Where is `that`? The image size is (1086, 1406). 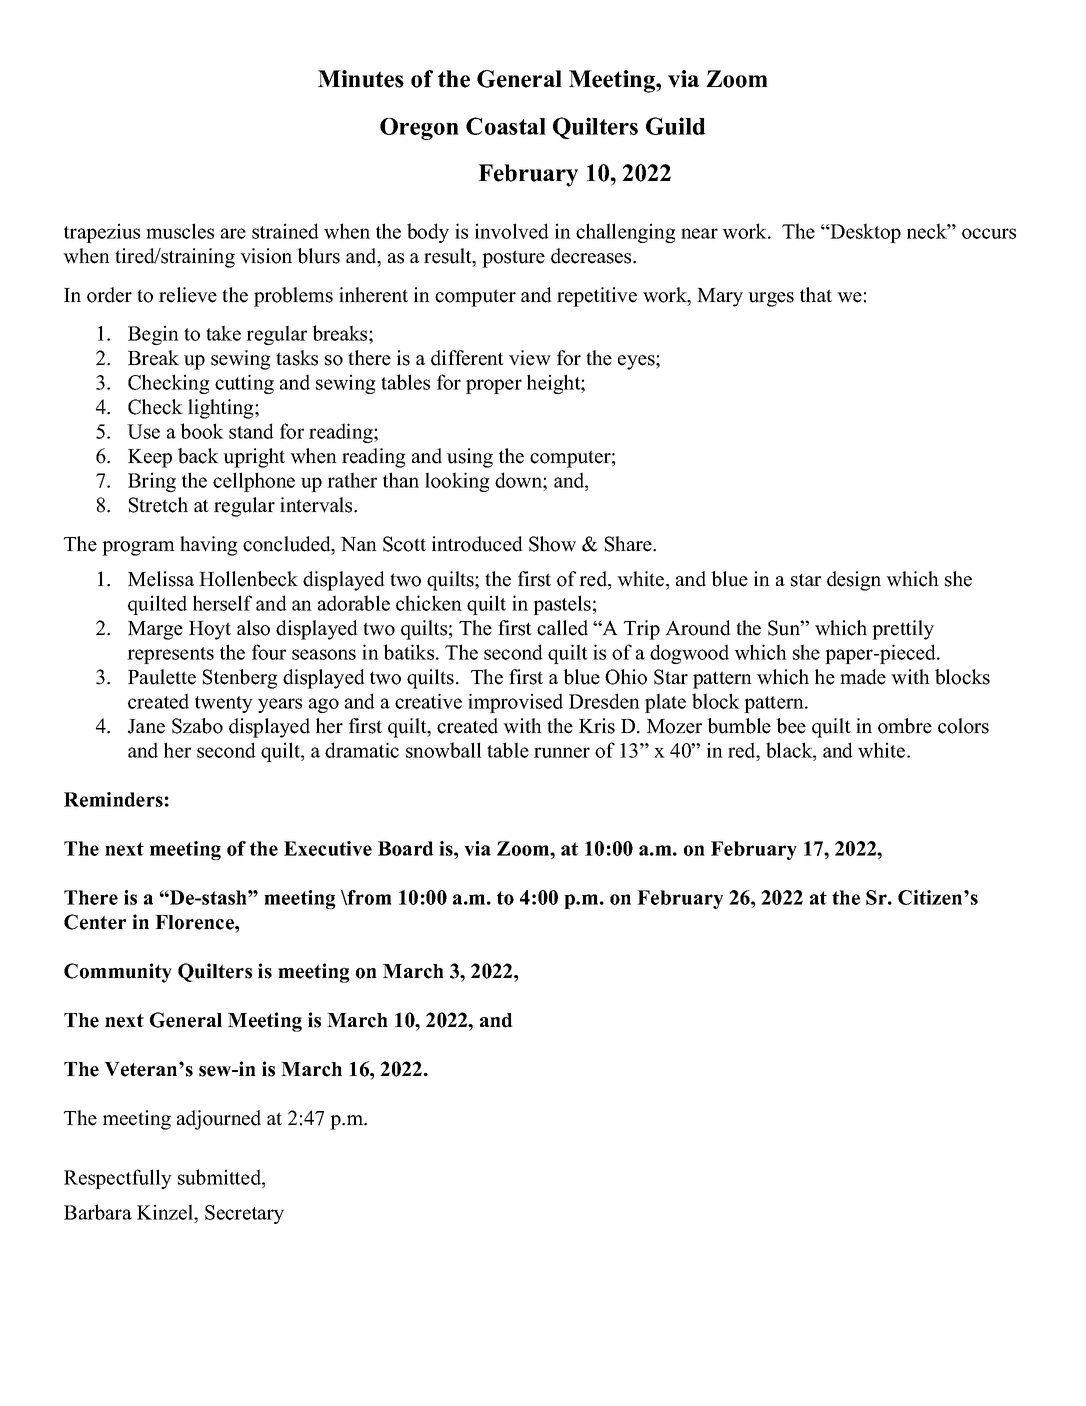 that is located at coordinates (816, 294).
